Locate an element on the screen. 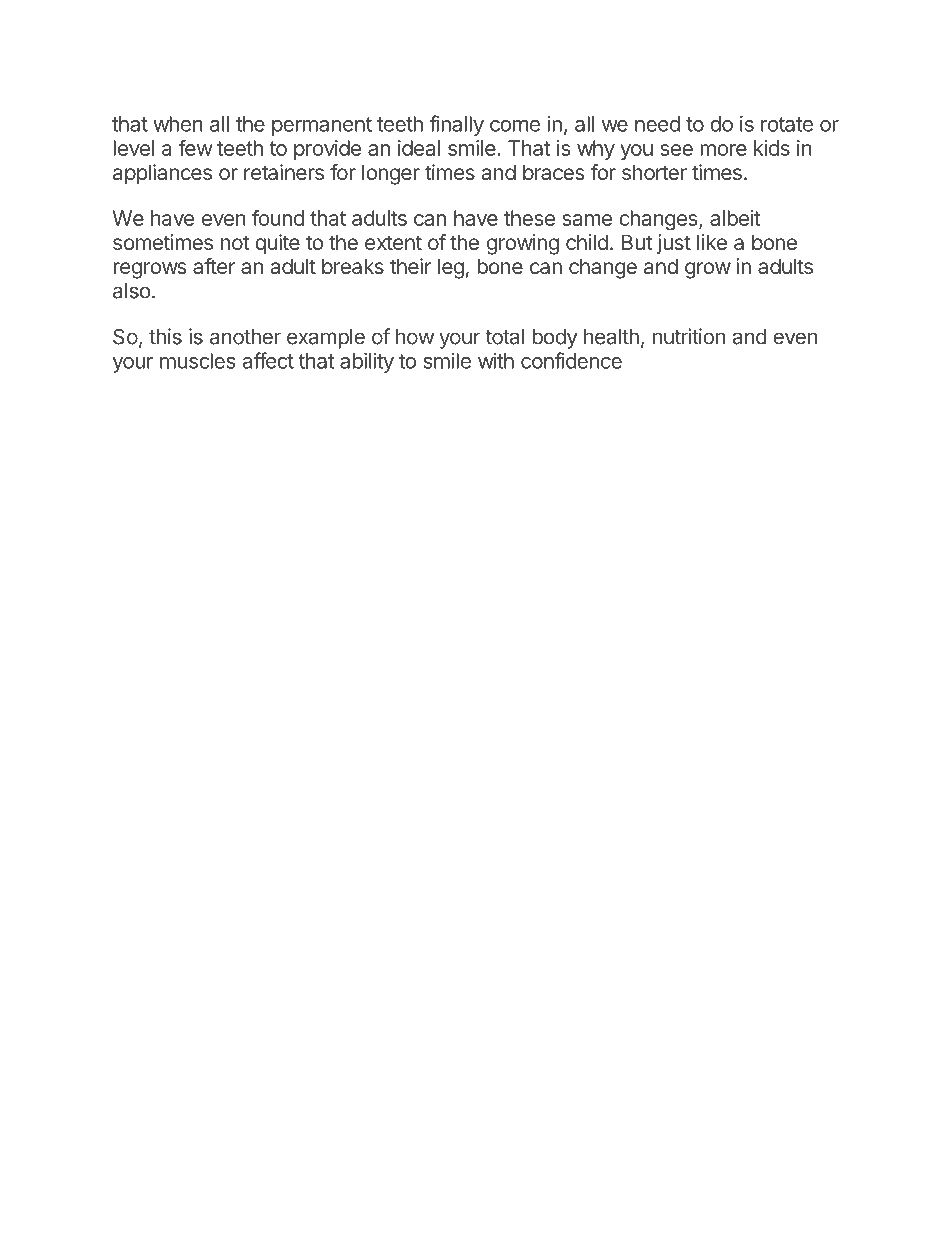 This screenshot has width=952, height=1233. extent is located at coordinates (393, 242).
